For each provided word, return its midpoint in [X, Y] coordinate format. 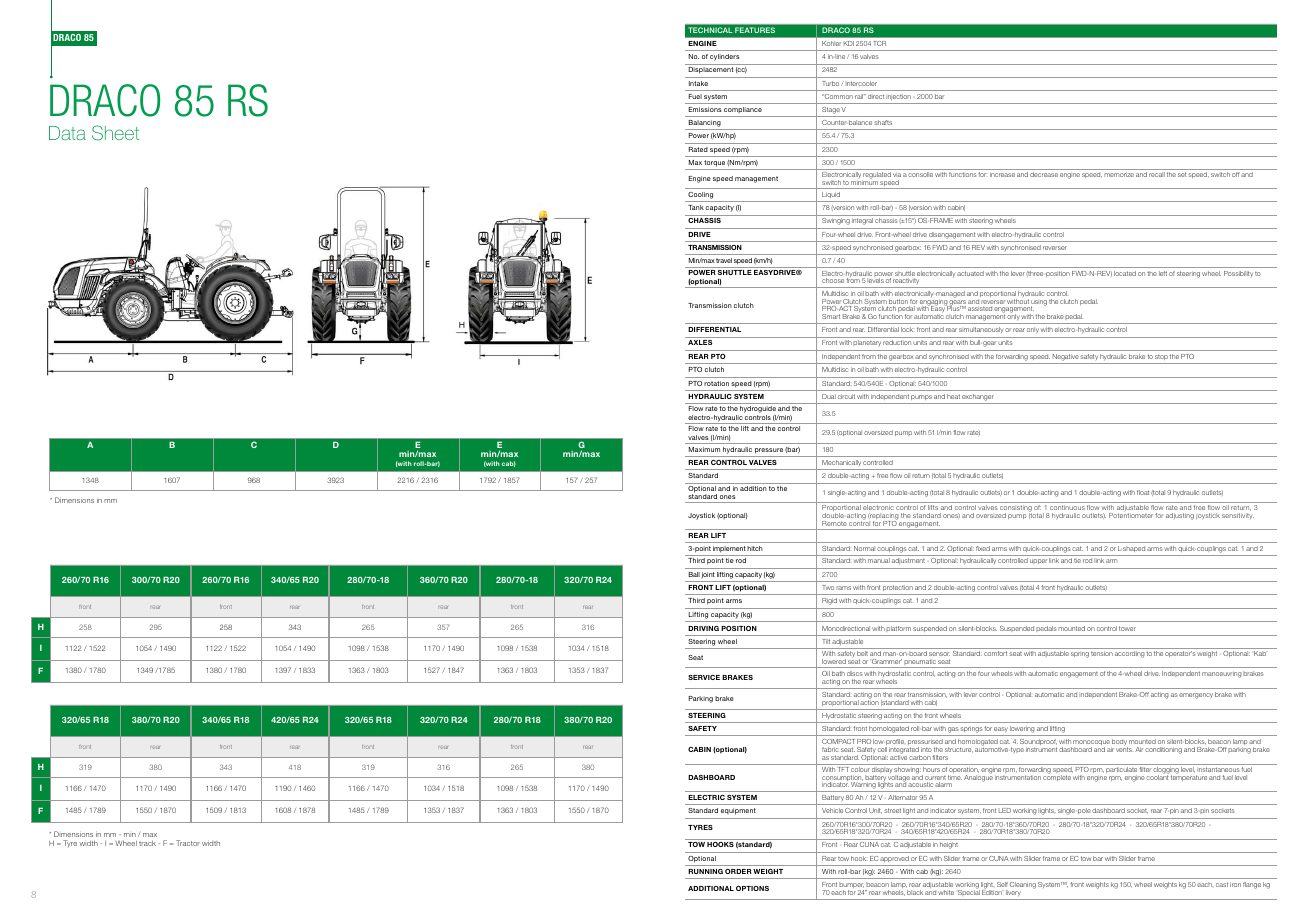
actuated [970, 273]
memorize [1119, 174]
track [147, 843]
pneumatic [920, 663]
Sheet [115, 133]
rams [843, 588]
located [1125, 273]
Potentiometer [1131, 515]
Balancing [704, 125]
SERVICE [704, 677]
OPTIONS [752, 888]
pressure [769, 451]
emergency [1196, 696]
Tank [696, 207]
